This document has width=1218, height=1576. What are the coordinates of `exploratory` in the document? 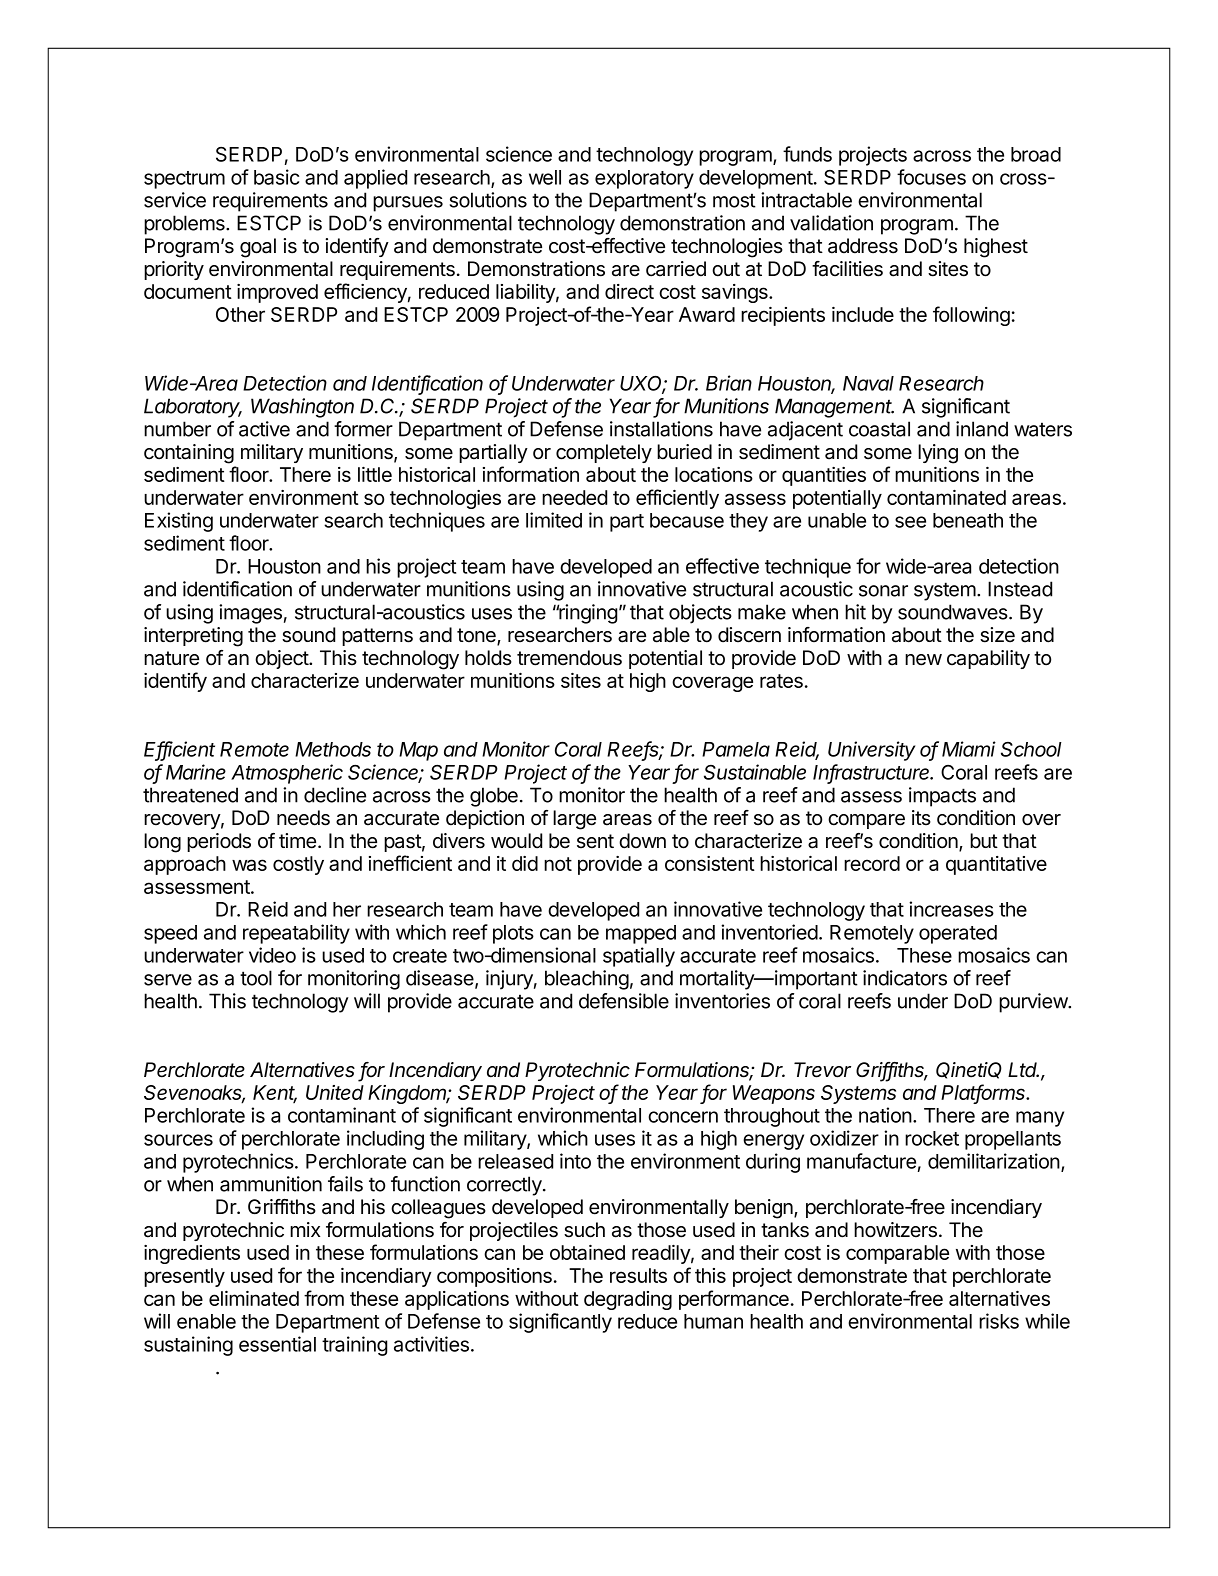 It's located at (644, 179).
